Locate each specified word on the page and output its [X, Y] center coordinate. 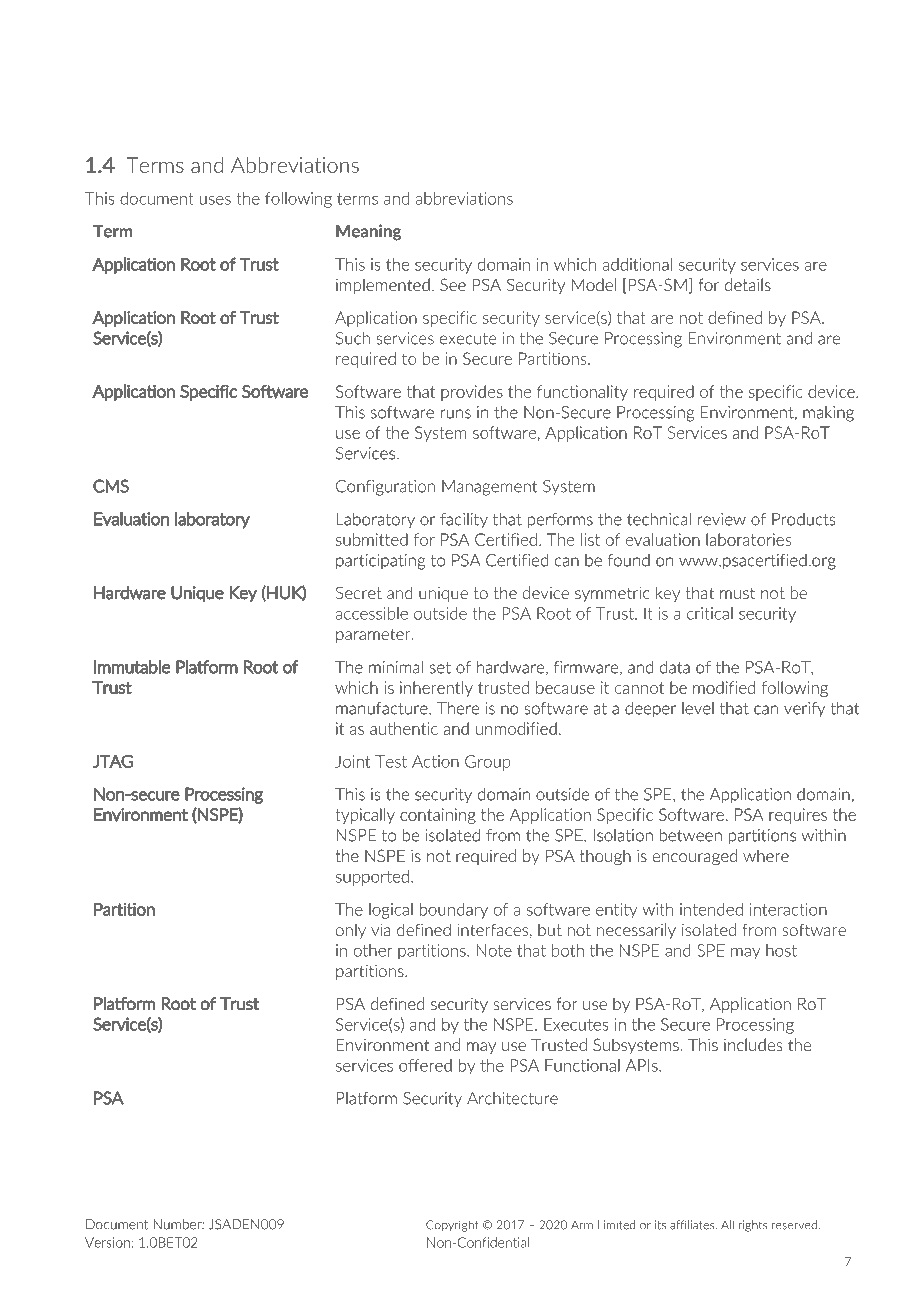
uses [215, 200]
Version [107, 1242]
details [748, 284]
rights [753, 1226]
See [453, 284]
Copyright [452, 1226]
